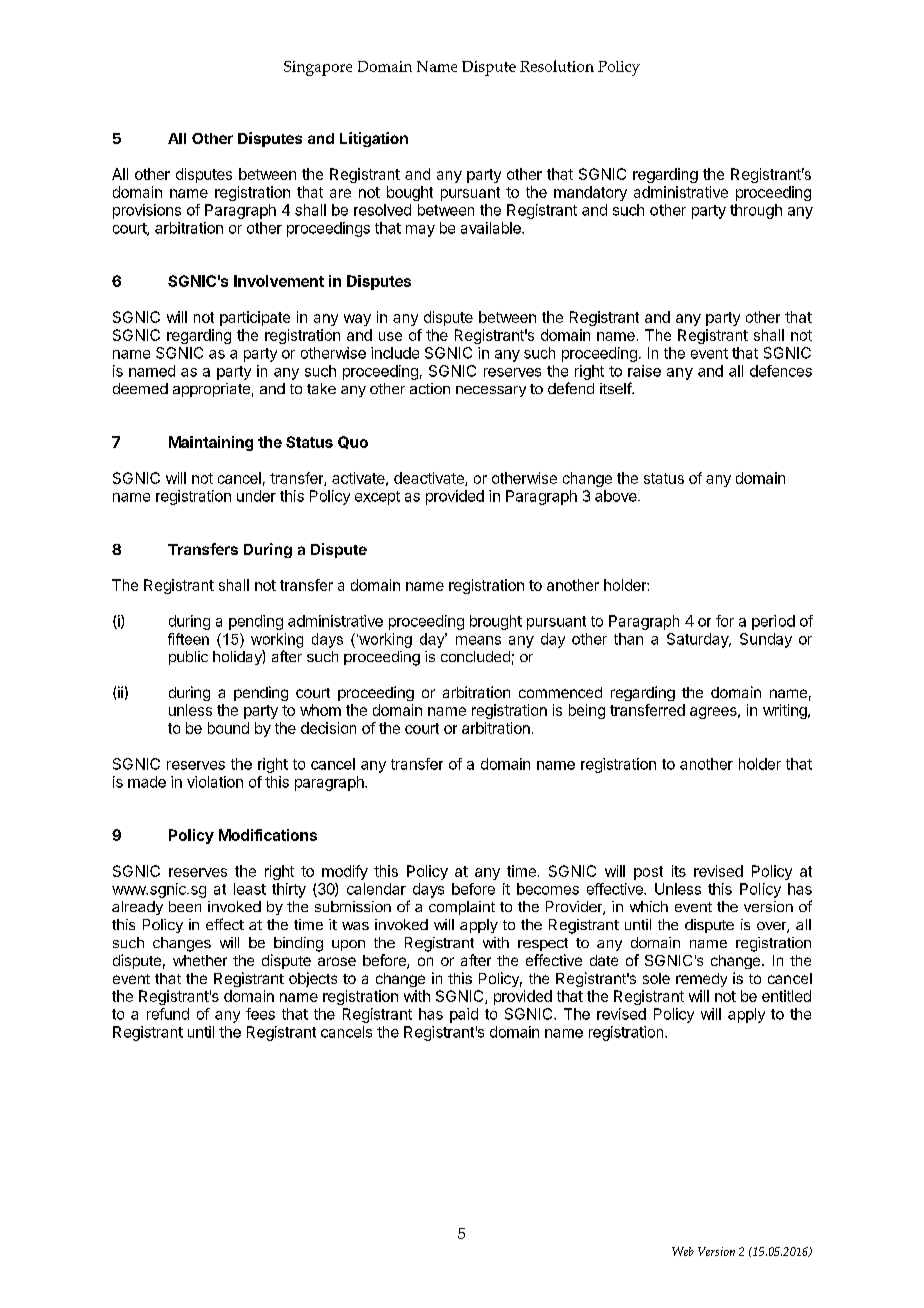  I want to click on paid, so click(464, 1015).
